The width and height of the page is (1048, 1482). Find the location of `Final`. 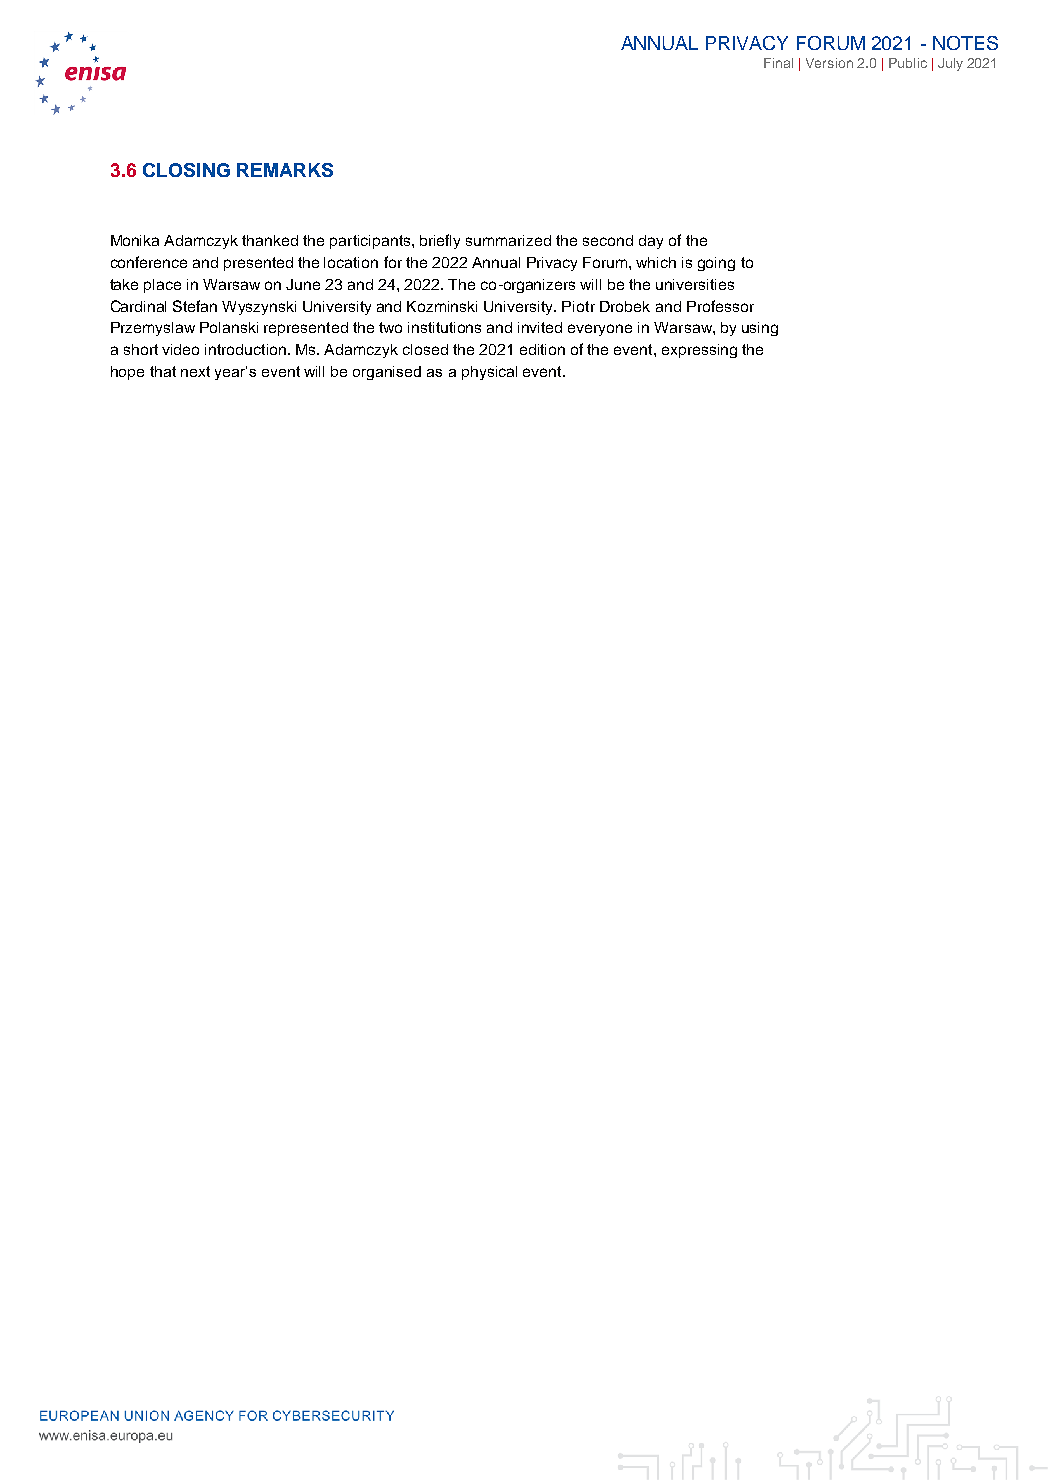

Final is located at coordinates (778, 63).
